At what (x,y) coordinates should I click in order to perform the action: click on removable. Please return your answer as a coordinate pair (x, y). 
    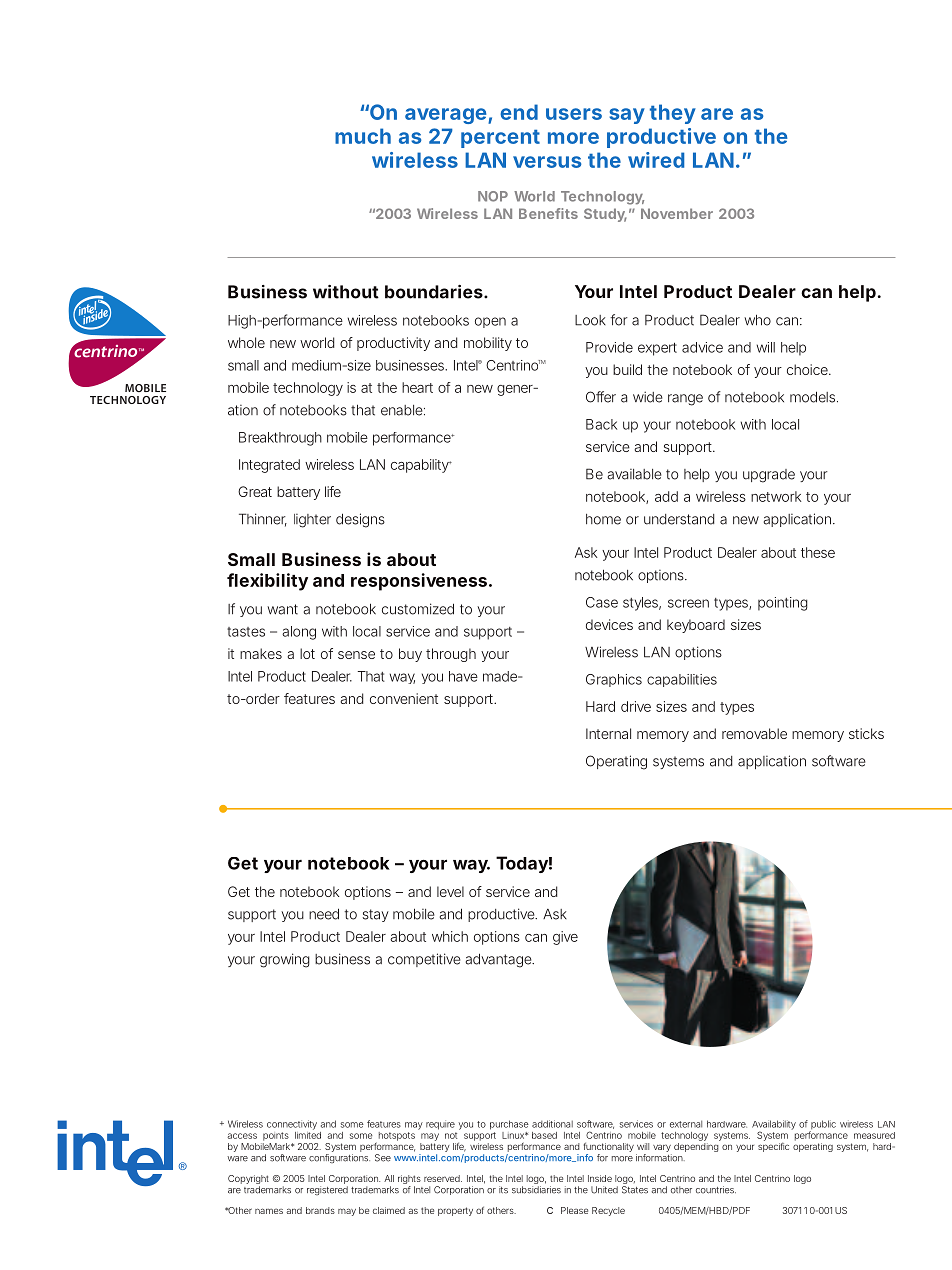
    Looking at the image, I should click on (754, 733).
